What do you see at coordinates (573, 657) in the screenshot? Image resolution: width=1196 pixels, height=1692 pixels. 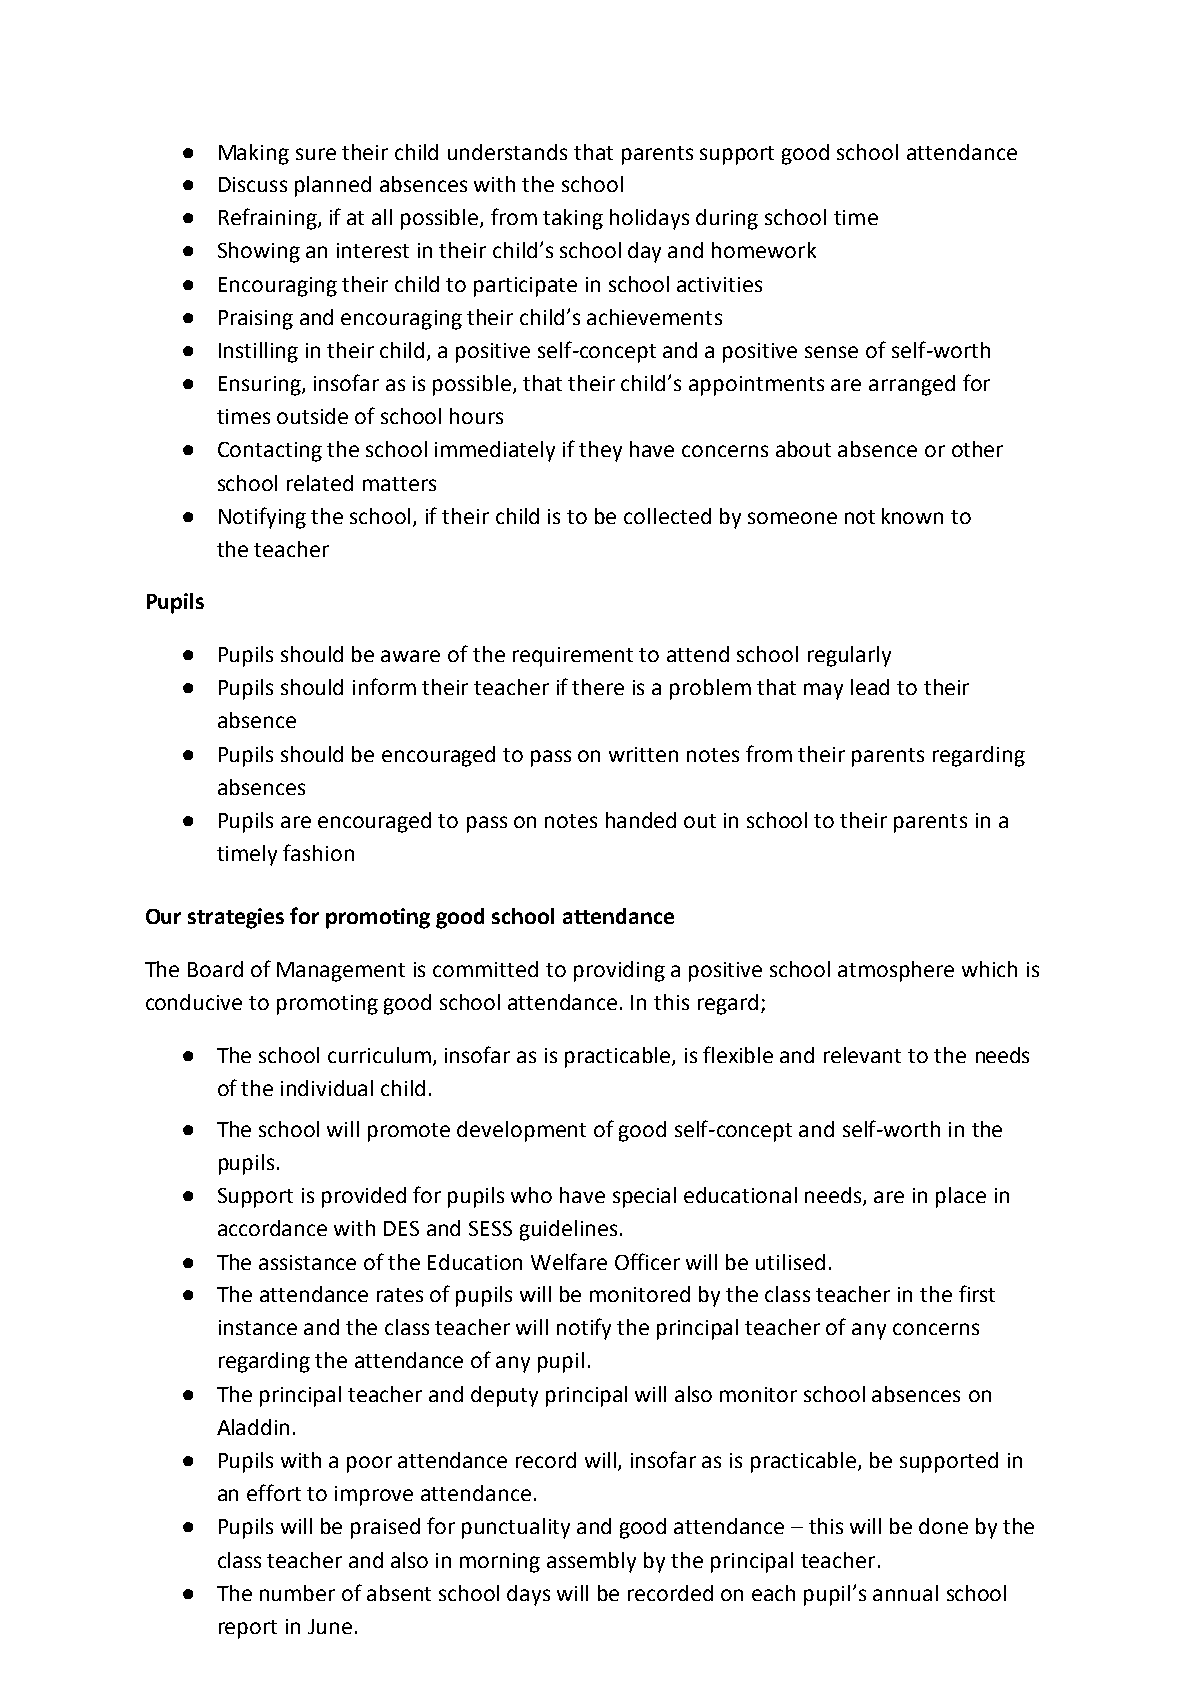 I see `requirement` at bounding box center [573, 657].
